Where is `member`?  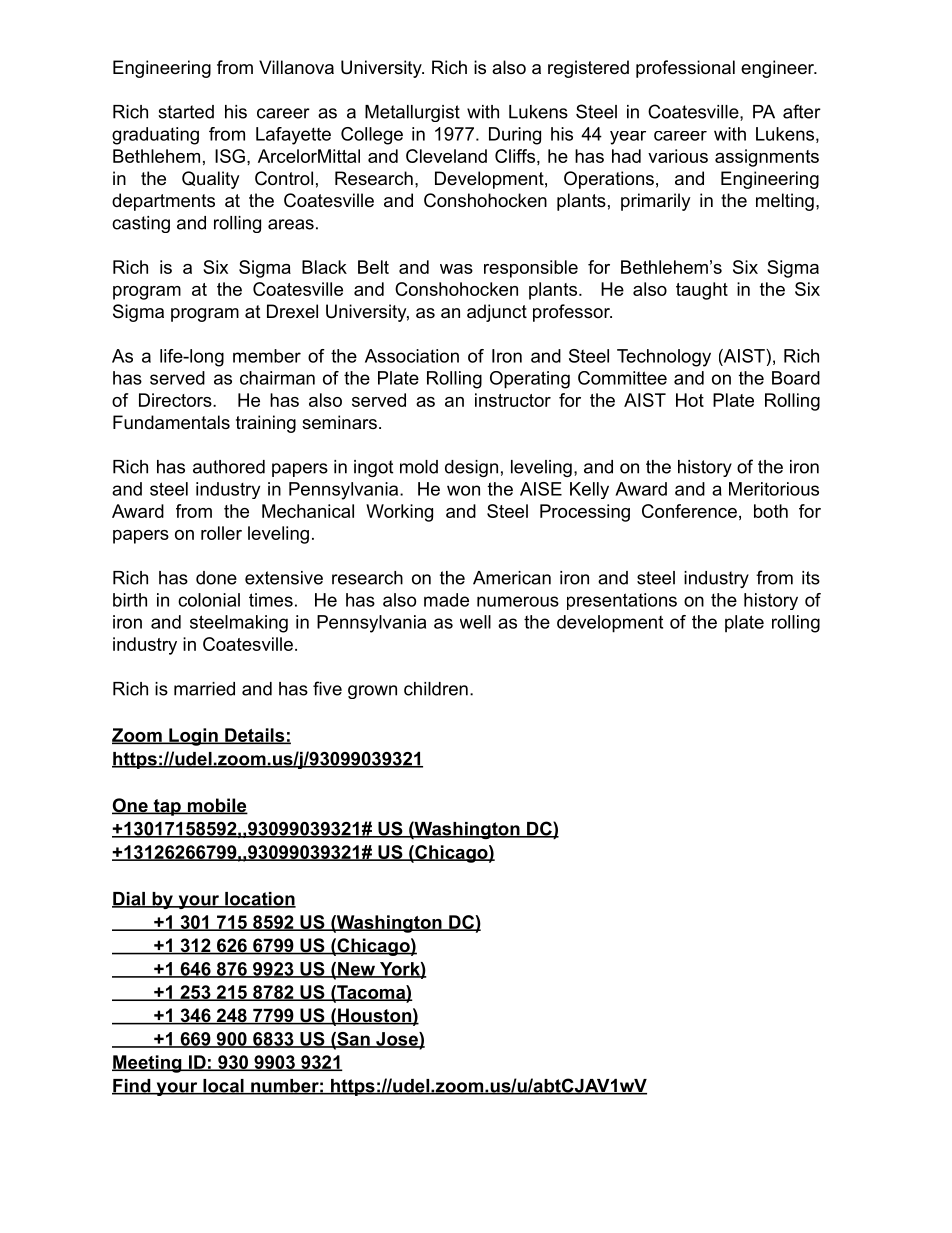
member is located at coordinates (267, 356).
